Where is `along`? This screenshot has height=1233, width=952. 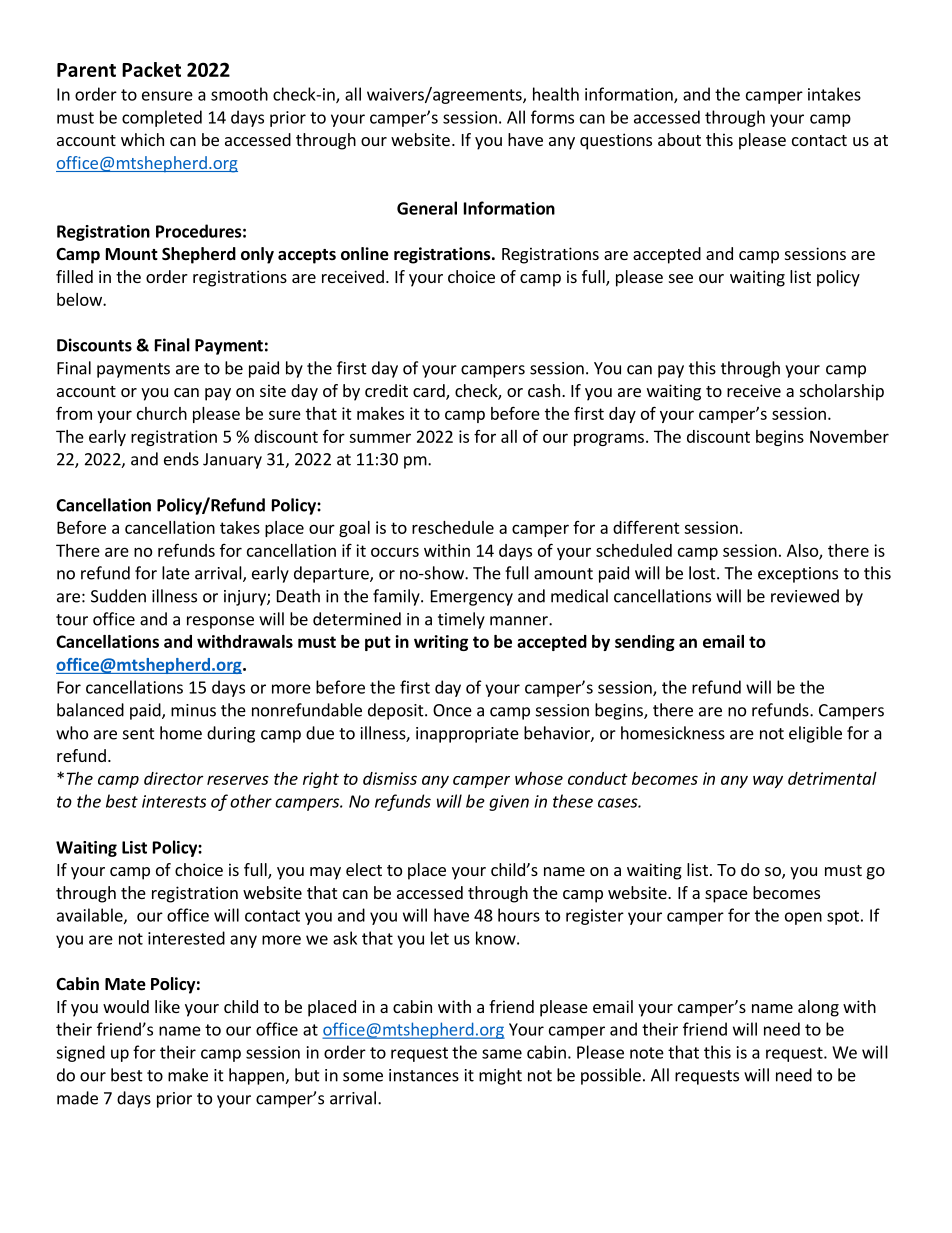 along is located at coordinates (818, 1008).
